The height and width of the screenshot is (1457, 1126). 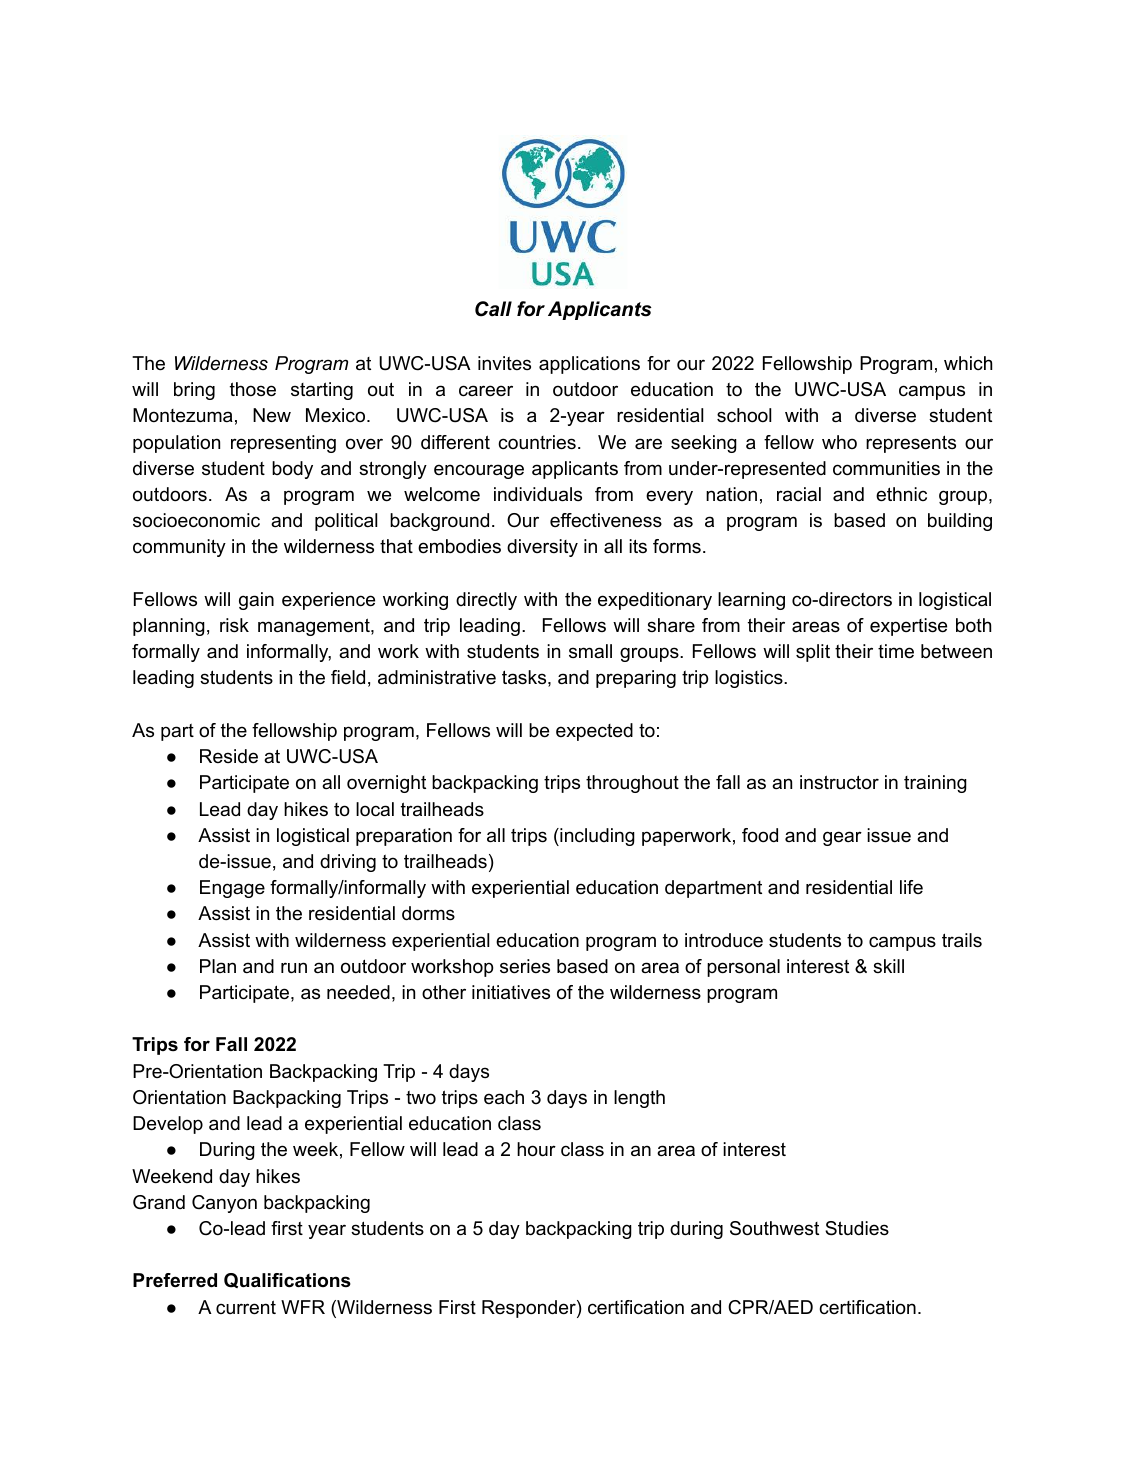 What do you see at coordinates (536, 1149) in the screenshot?
I see `hour` at bounding box center [536, 1149].
